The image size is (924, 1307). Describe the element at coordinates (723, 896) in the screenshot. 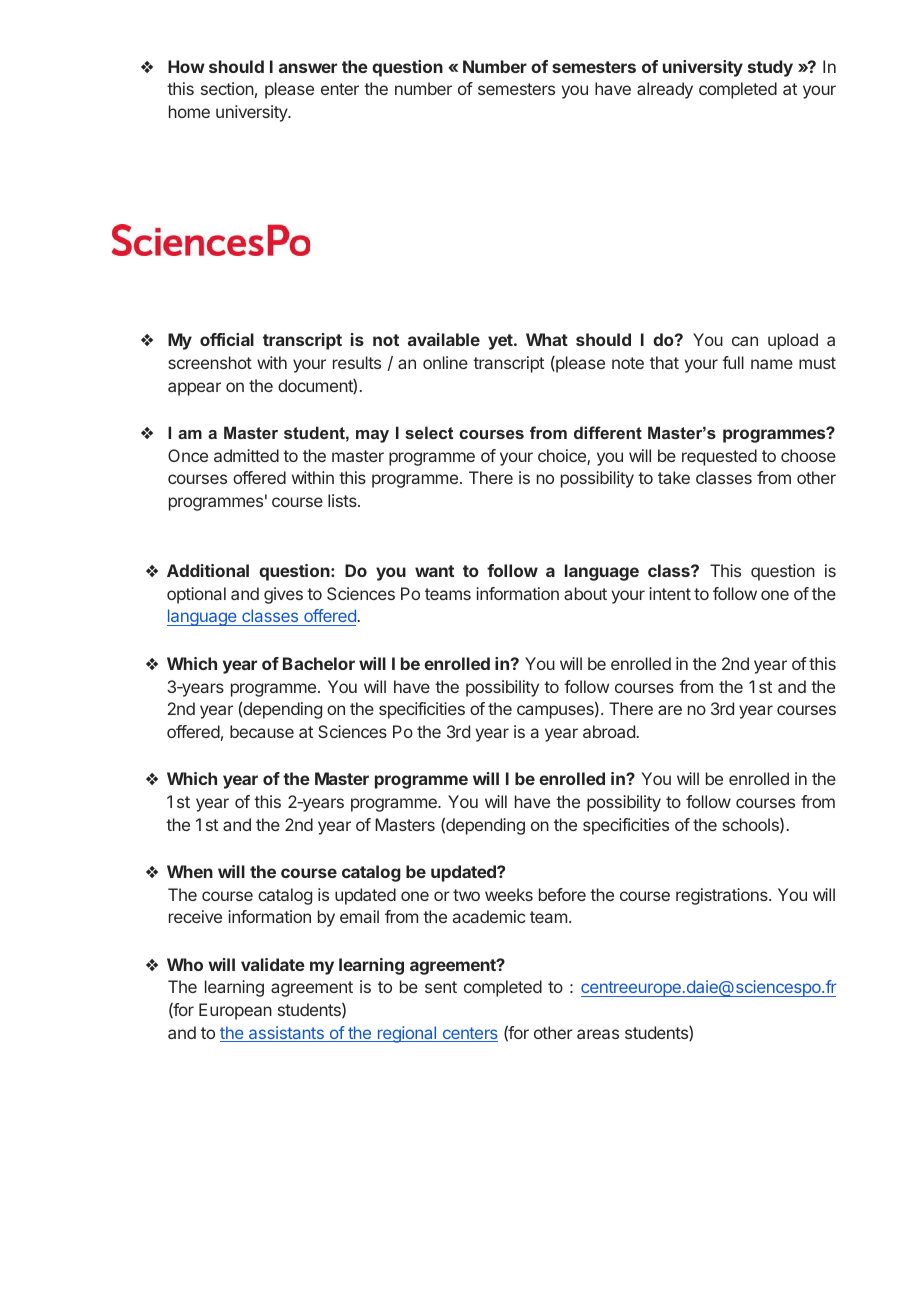

I see `registrations` at that location.
